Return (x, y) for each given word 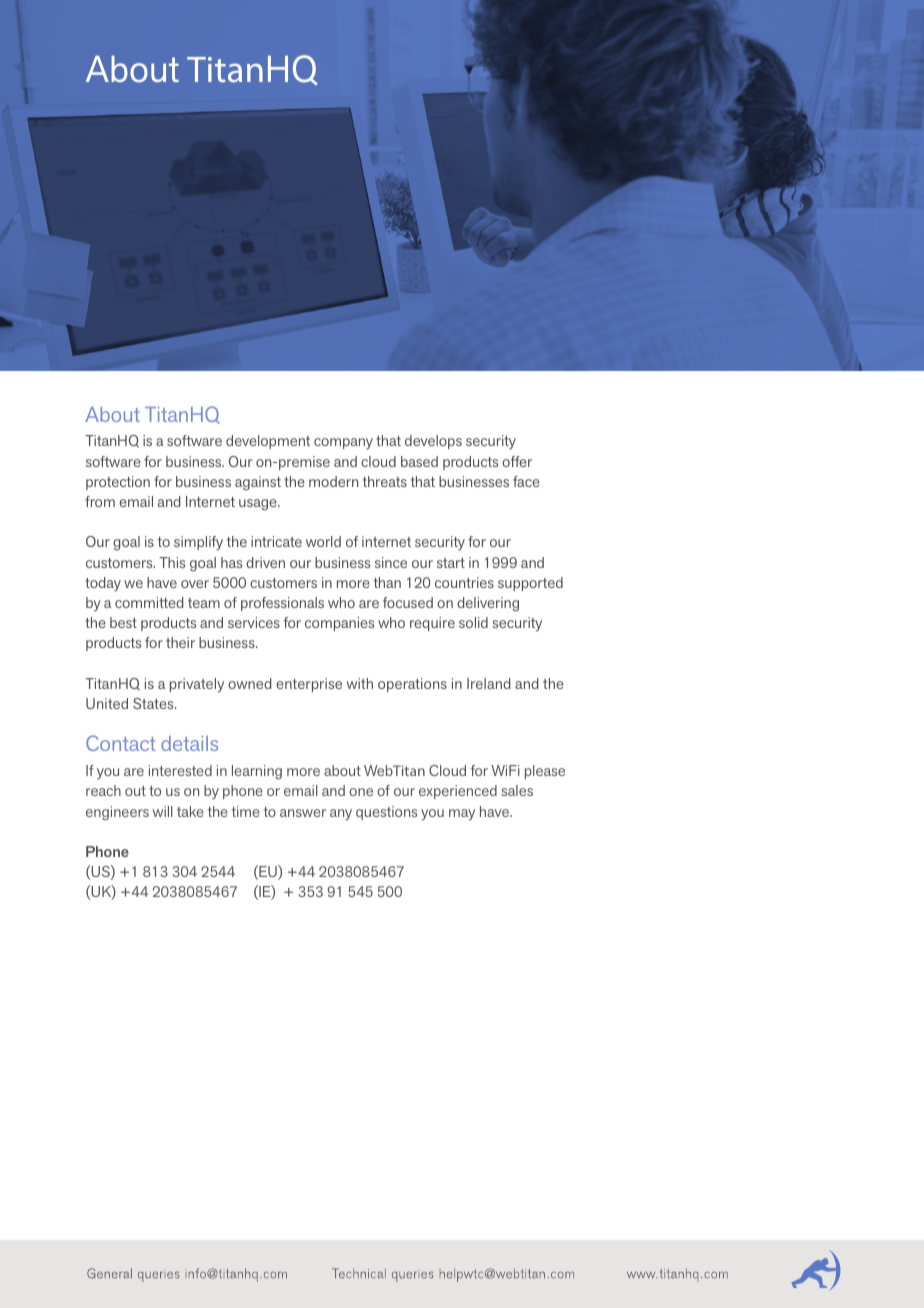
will (163, 811)
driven (265, 562)
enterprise (309, 685)
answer (303, 813)
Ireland (488, 683)
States (154, 703)
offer (517, 461)
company (343, 443)
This (172, 562)
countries (464, 582)
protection (118, 483)
